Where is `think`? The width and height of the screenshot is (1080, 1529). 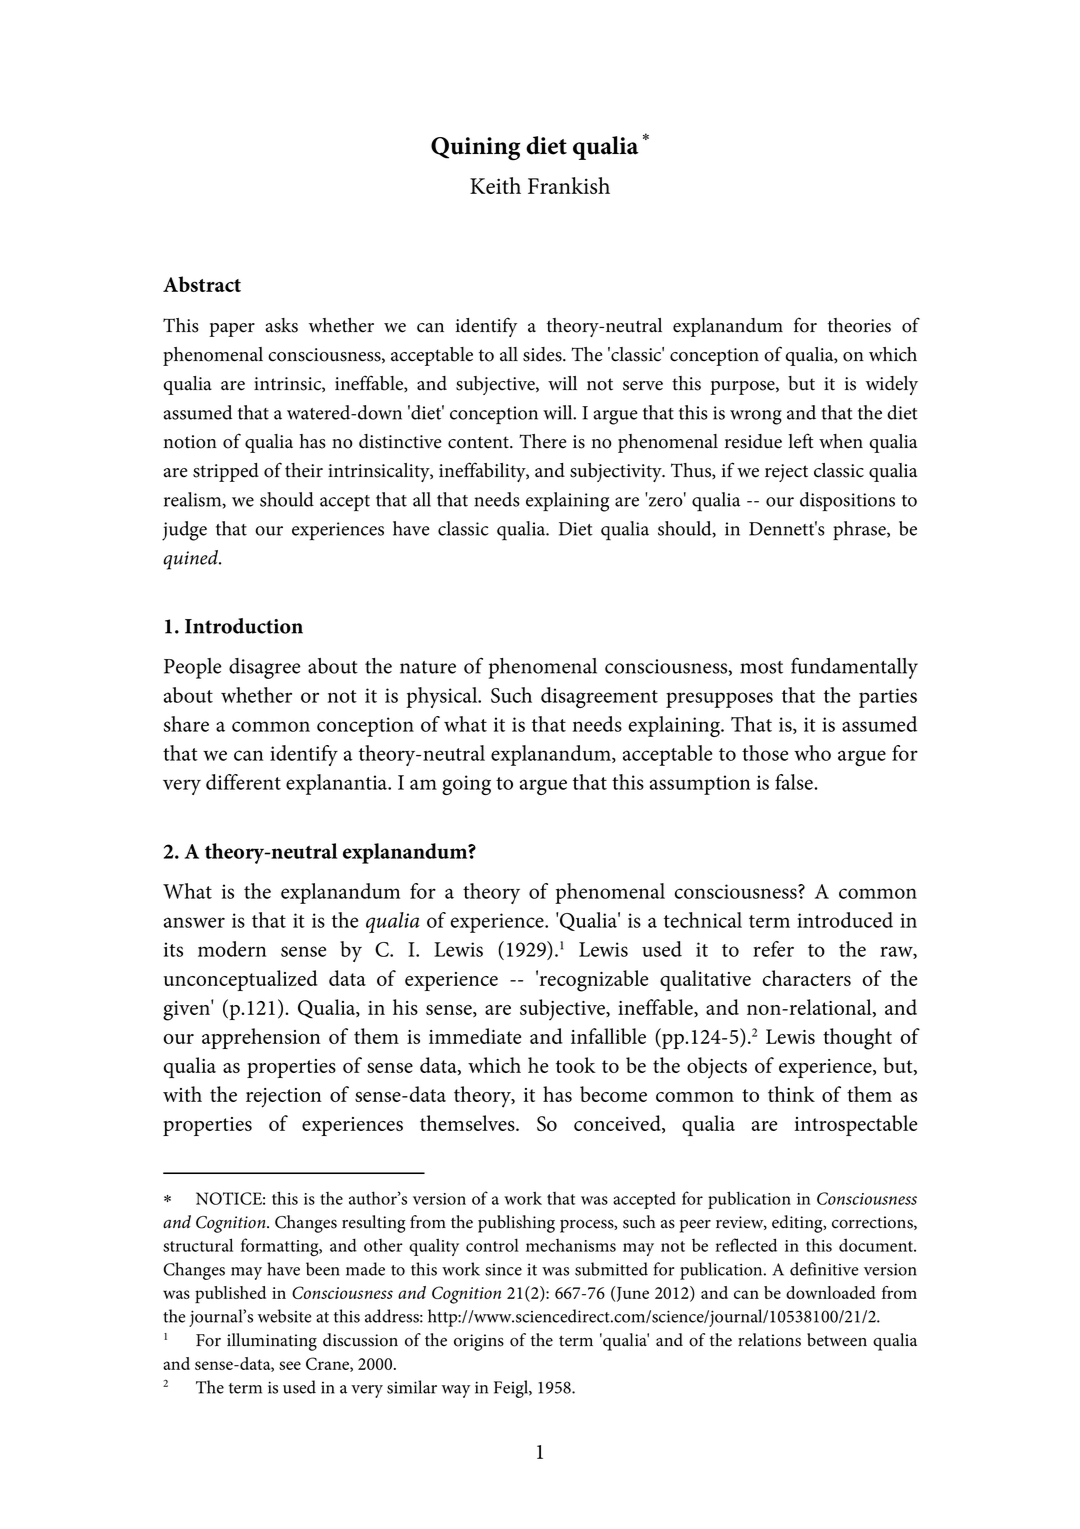
think is located at coordinates (791, 1094).
